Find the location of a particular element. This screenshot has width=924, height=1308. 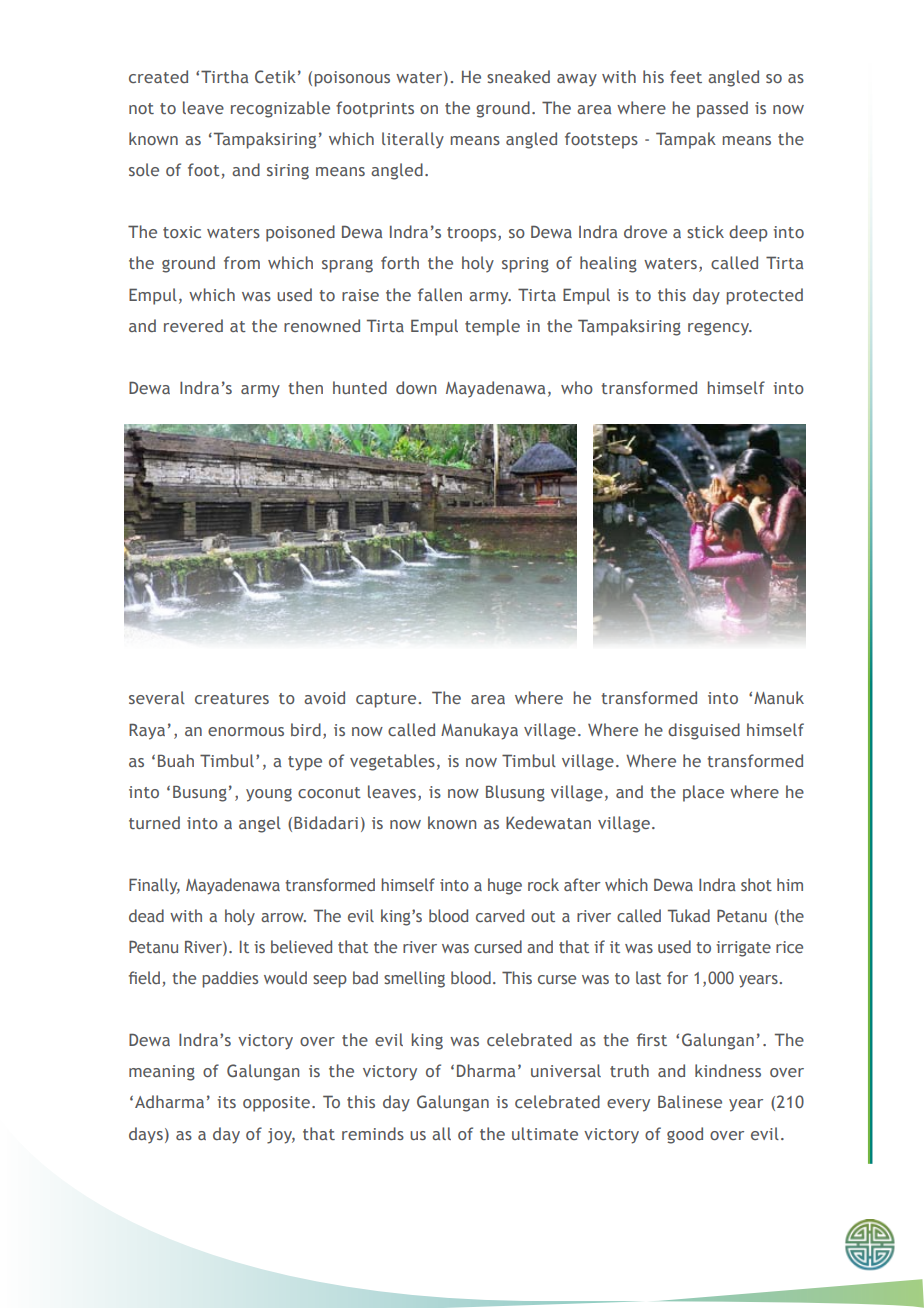

then is located at coordinates (305, 387).
